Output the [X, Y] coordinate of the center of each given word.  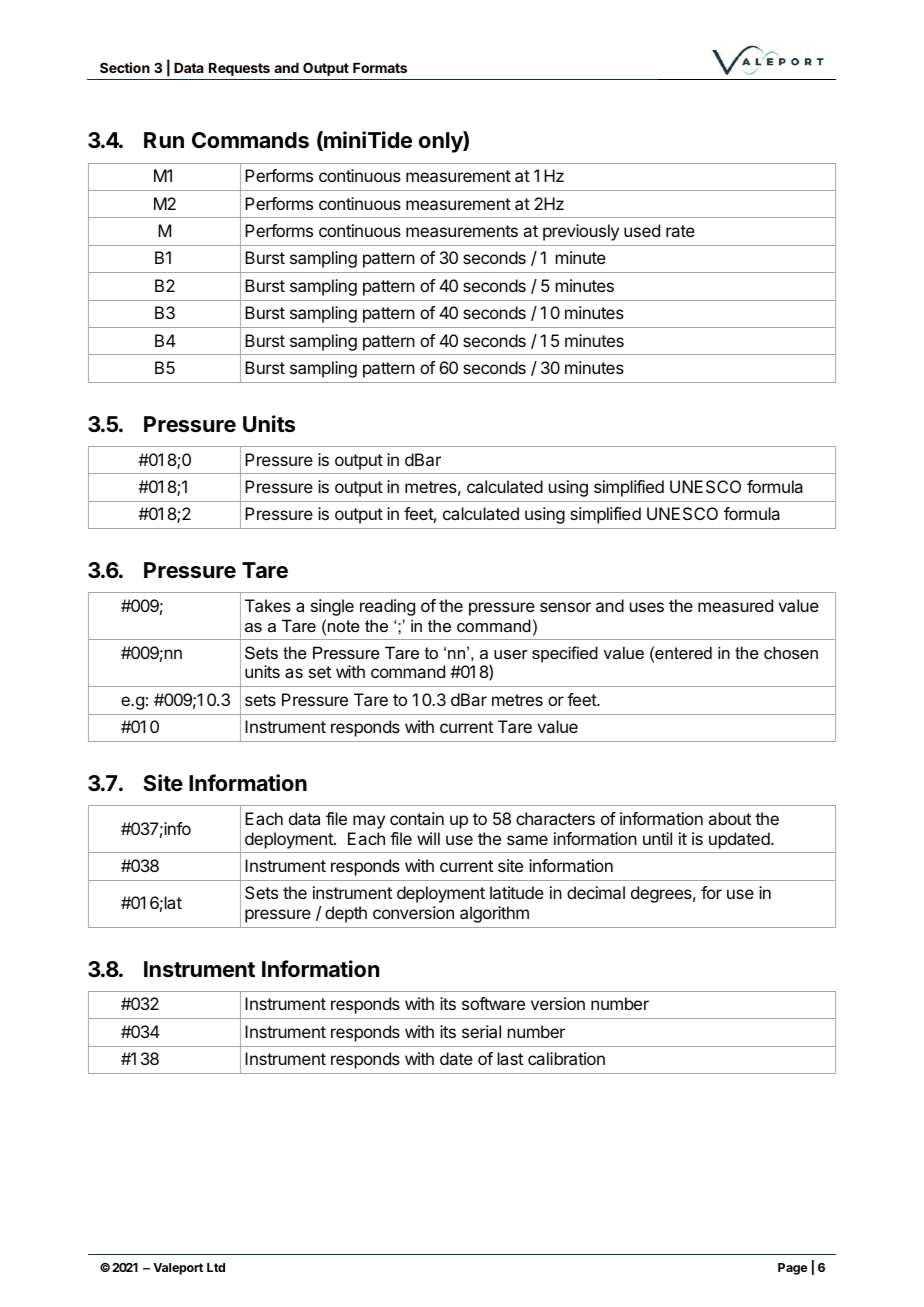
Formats [380, 68]
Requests [239, 69]
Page [792, 1269]
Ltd [216, 1267]
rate [680, 231]
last [510, 1058]
